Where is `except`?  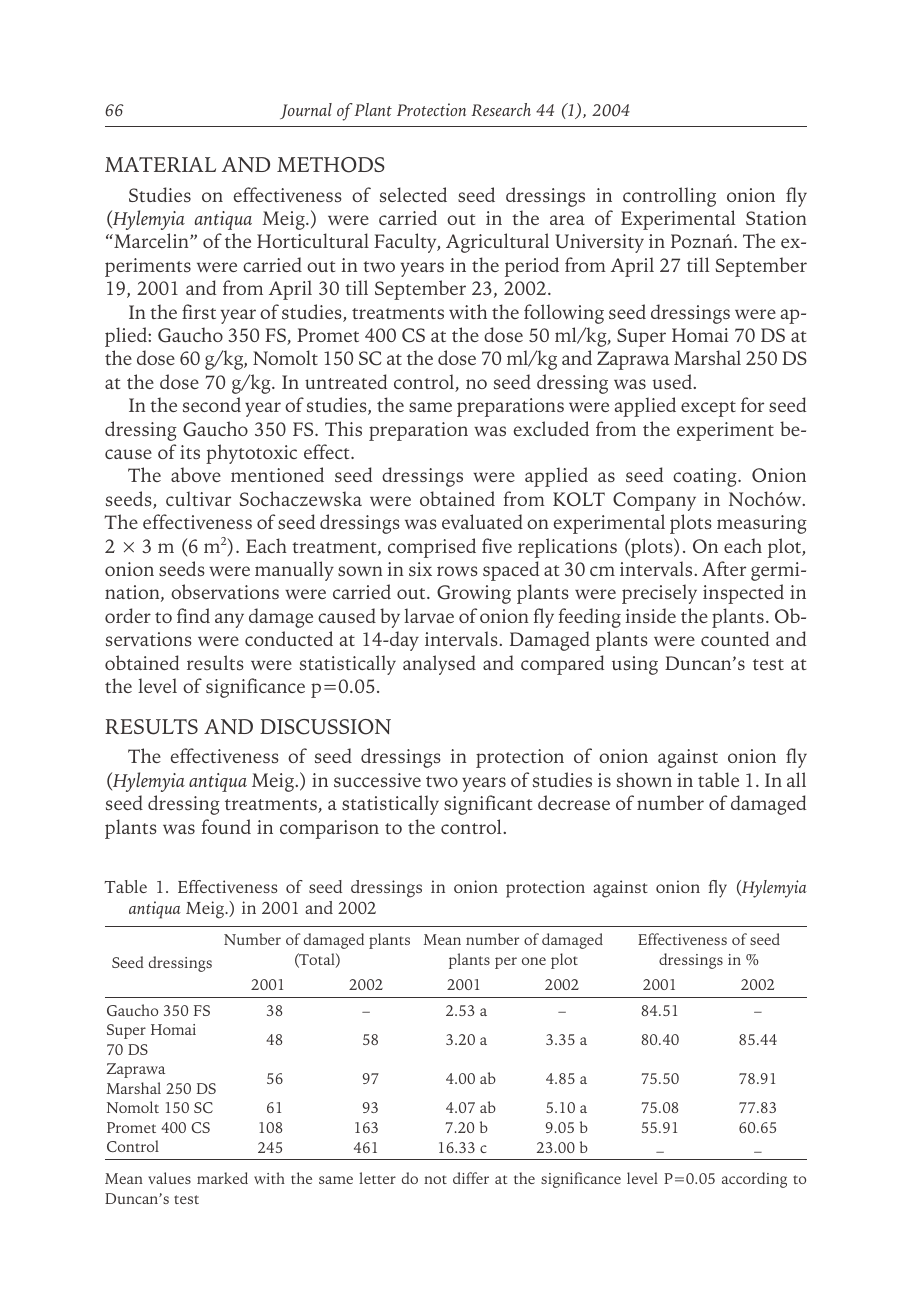 except is located at coordinates (708, 409).
